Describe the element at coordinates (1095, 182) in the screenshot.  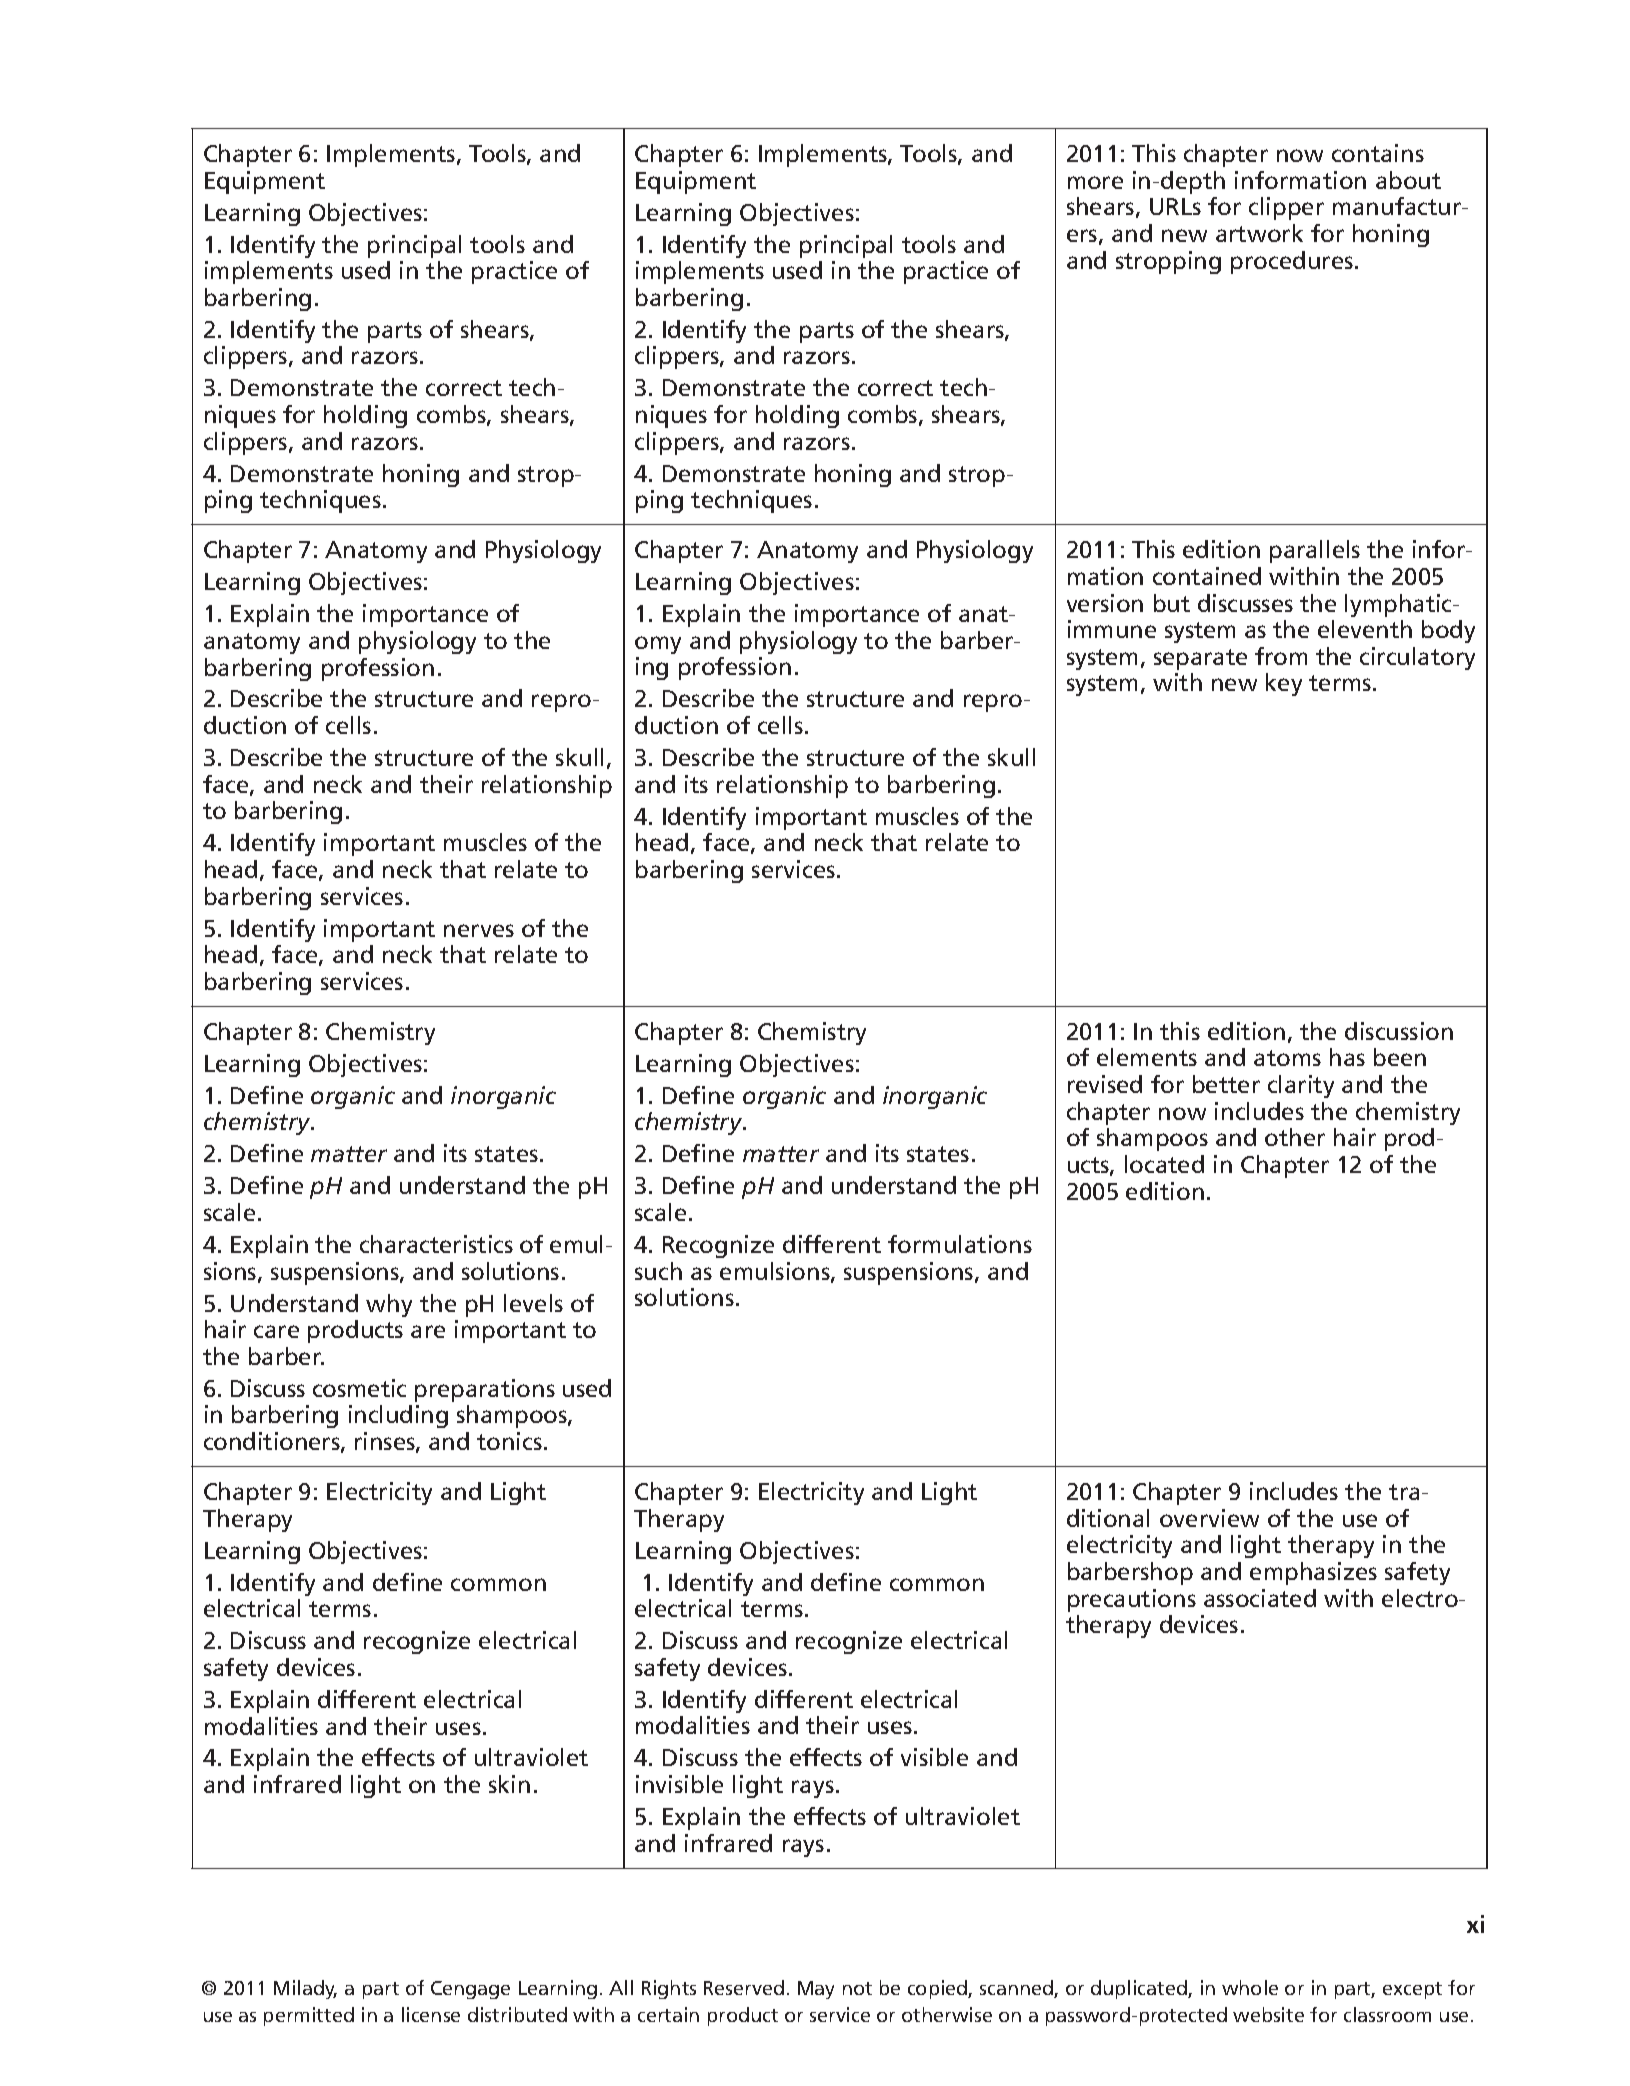
I see `more` at that location.
